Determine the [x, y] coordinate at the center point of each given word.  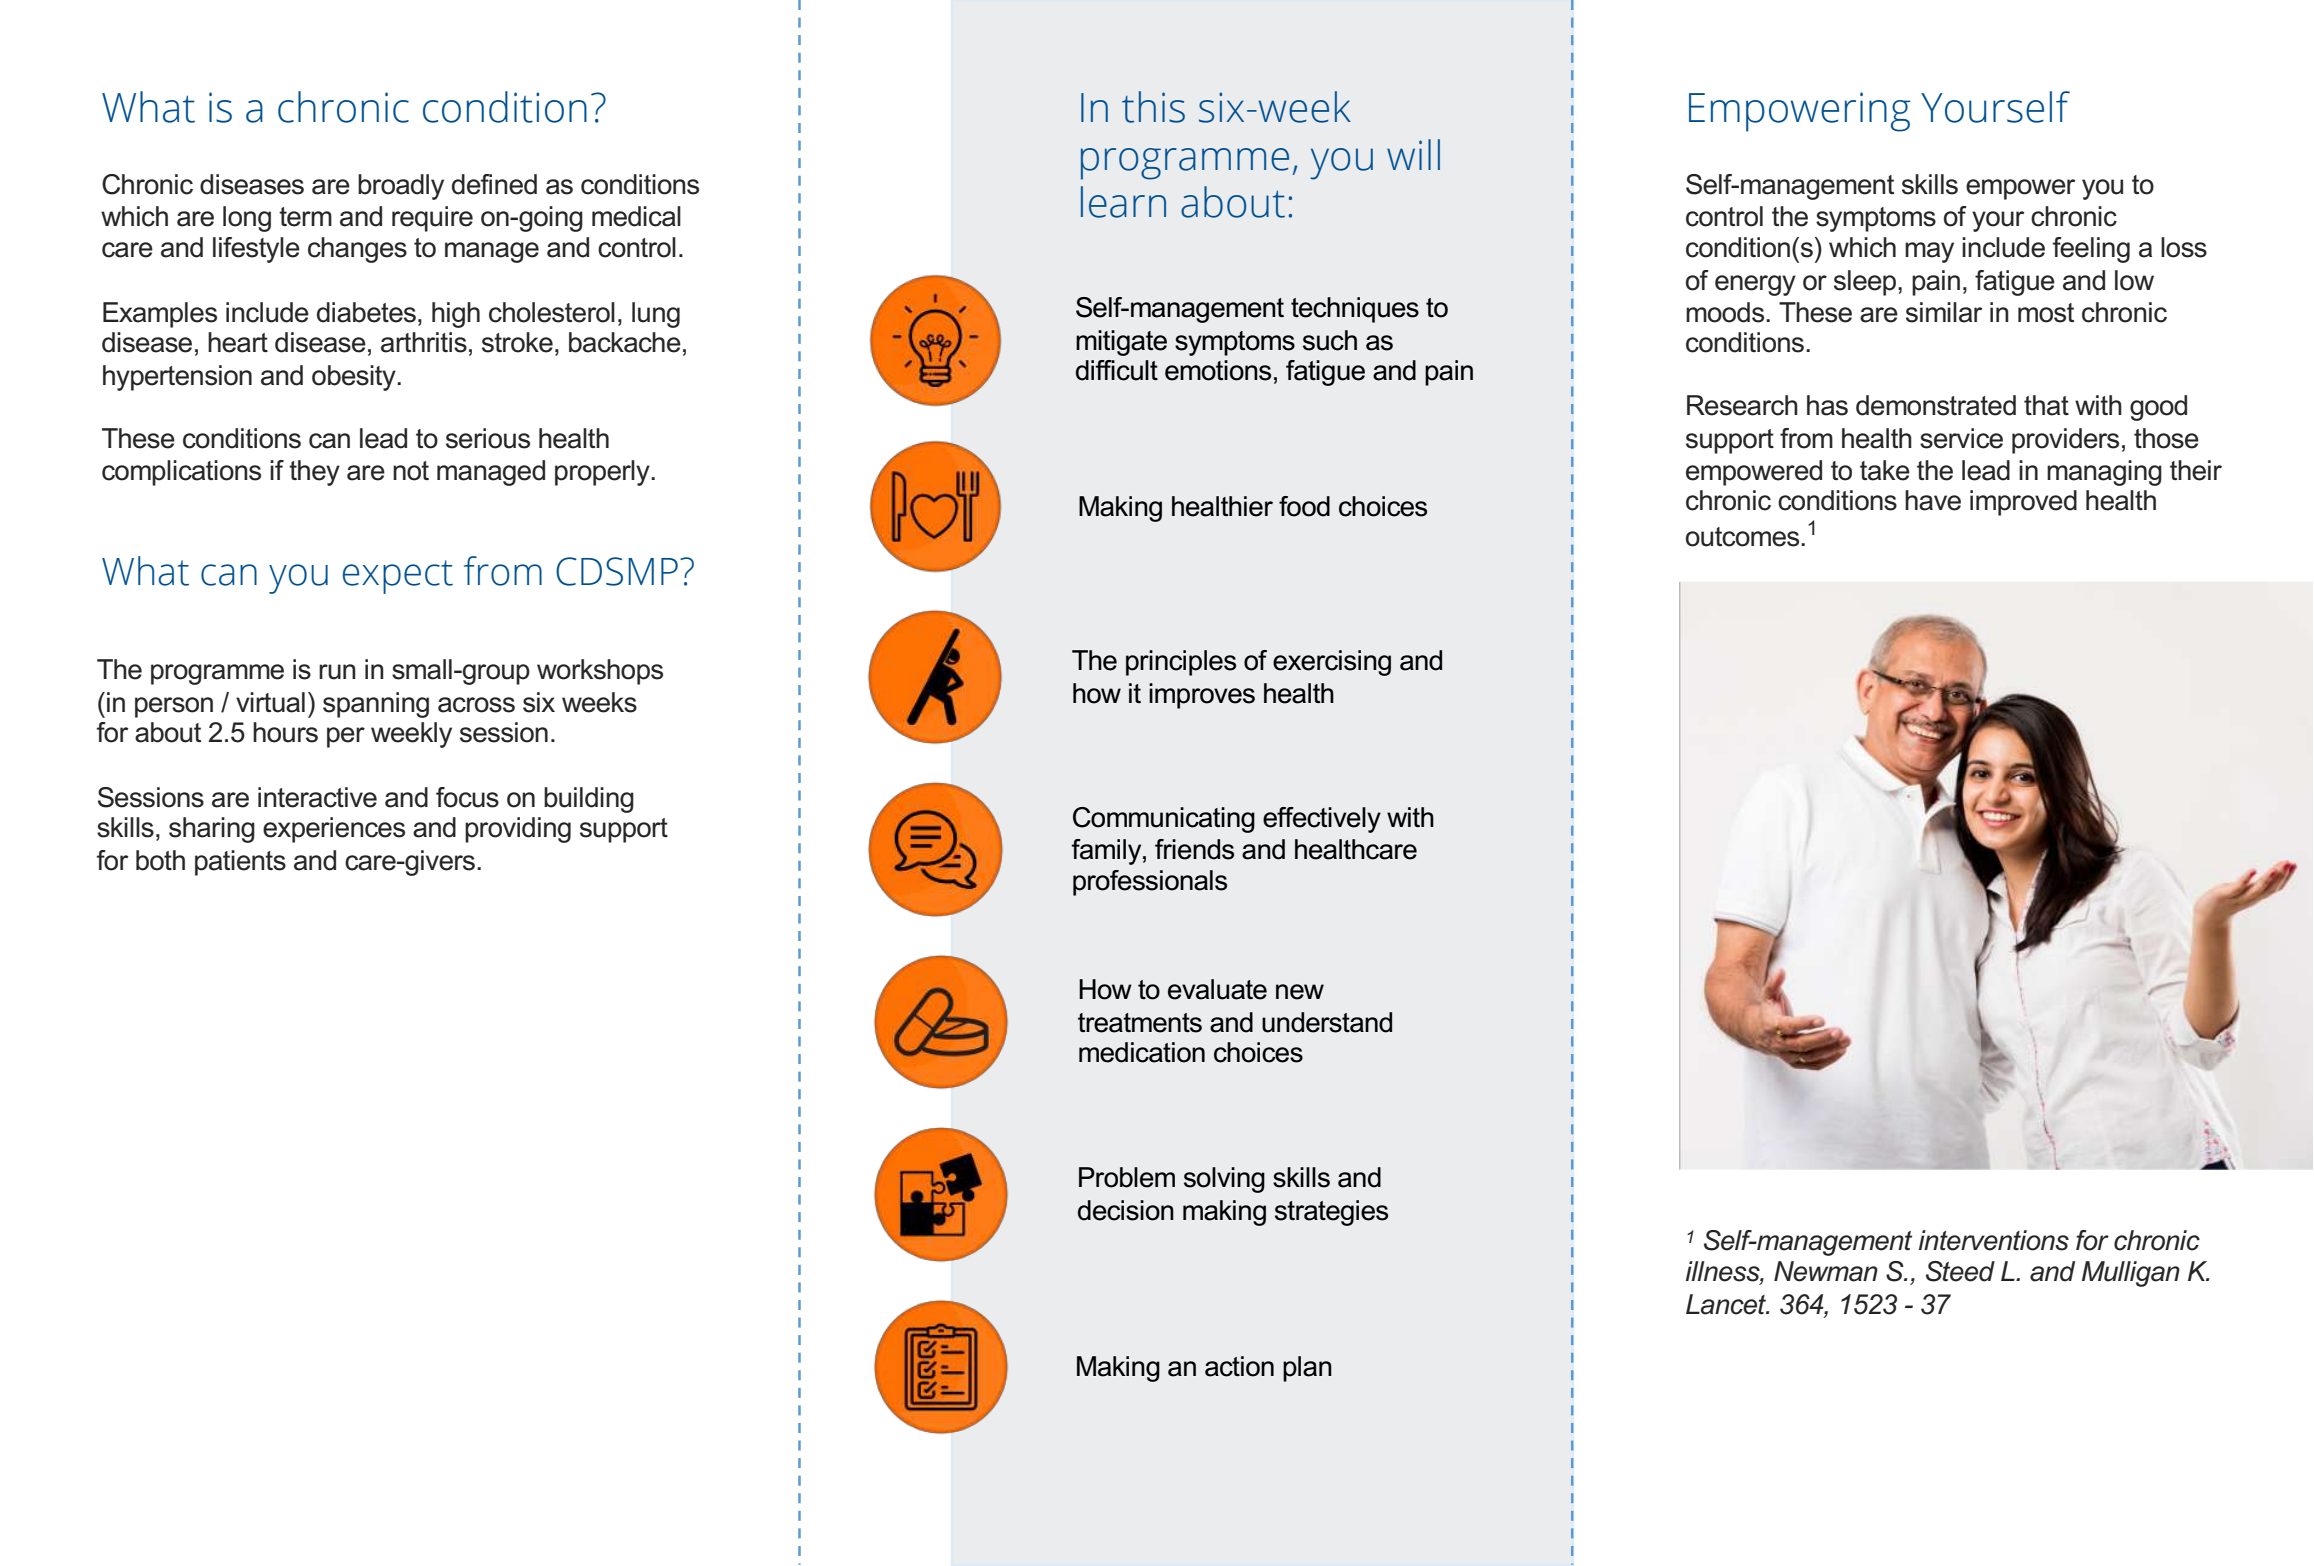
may [1929, 252]
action [1239, 1366]
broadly [401, 187]
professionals [1150, 883]
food [1304, 506]
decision [1126, 1210]
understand [1327, 1022]
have [1933, 500]
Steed [1960, 1271]
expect [398, 577]
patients [240, 863]
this [1153, 107]
